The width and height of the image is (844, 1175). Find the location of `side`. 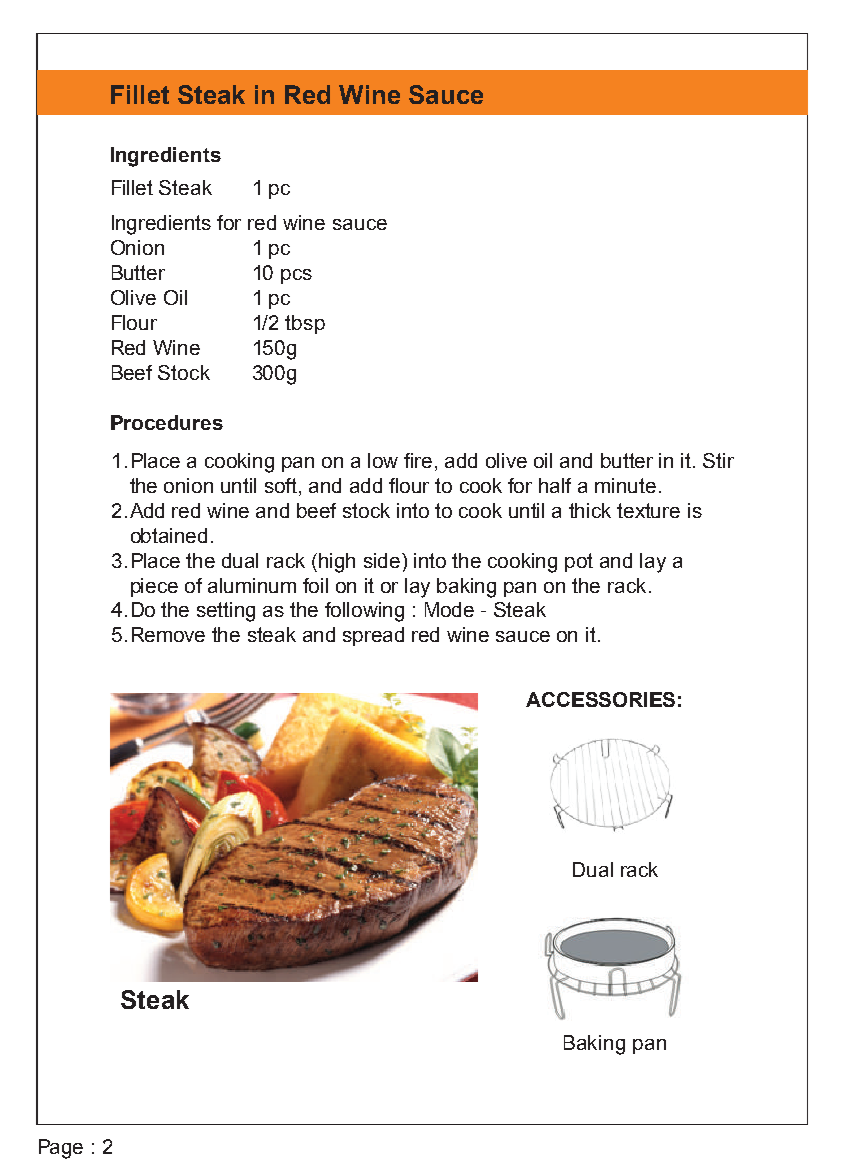

side is located at coordinates (383, 560).
